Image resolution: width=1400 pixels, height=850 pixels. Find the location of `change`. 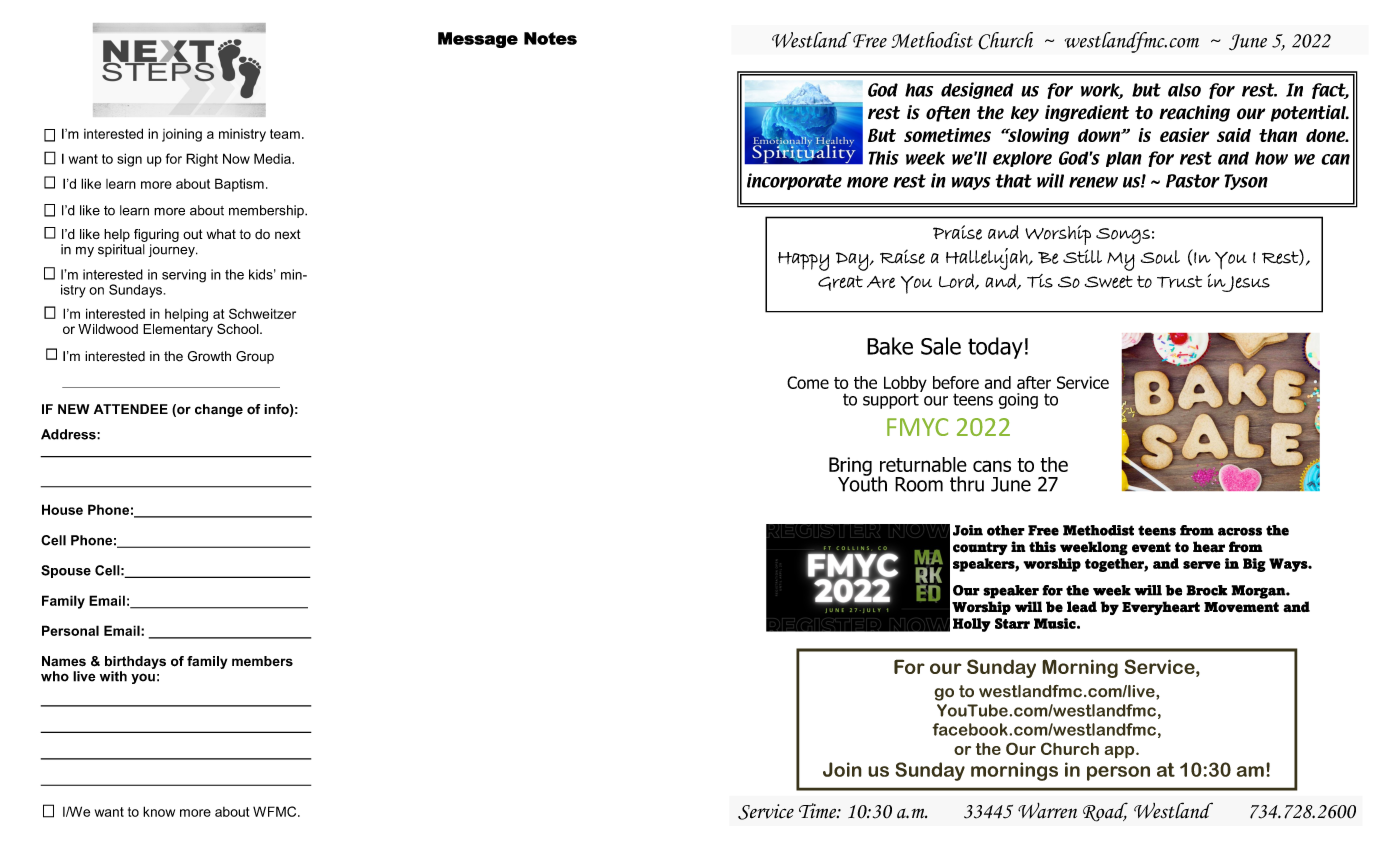

change is located at coordinates (219, 410).
